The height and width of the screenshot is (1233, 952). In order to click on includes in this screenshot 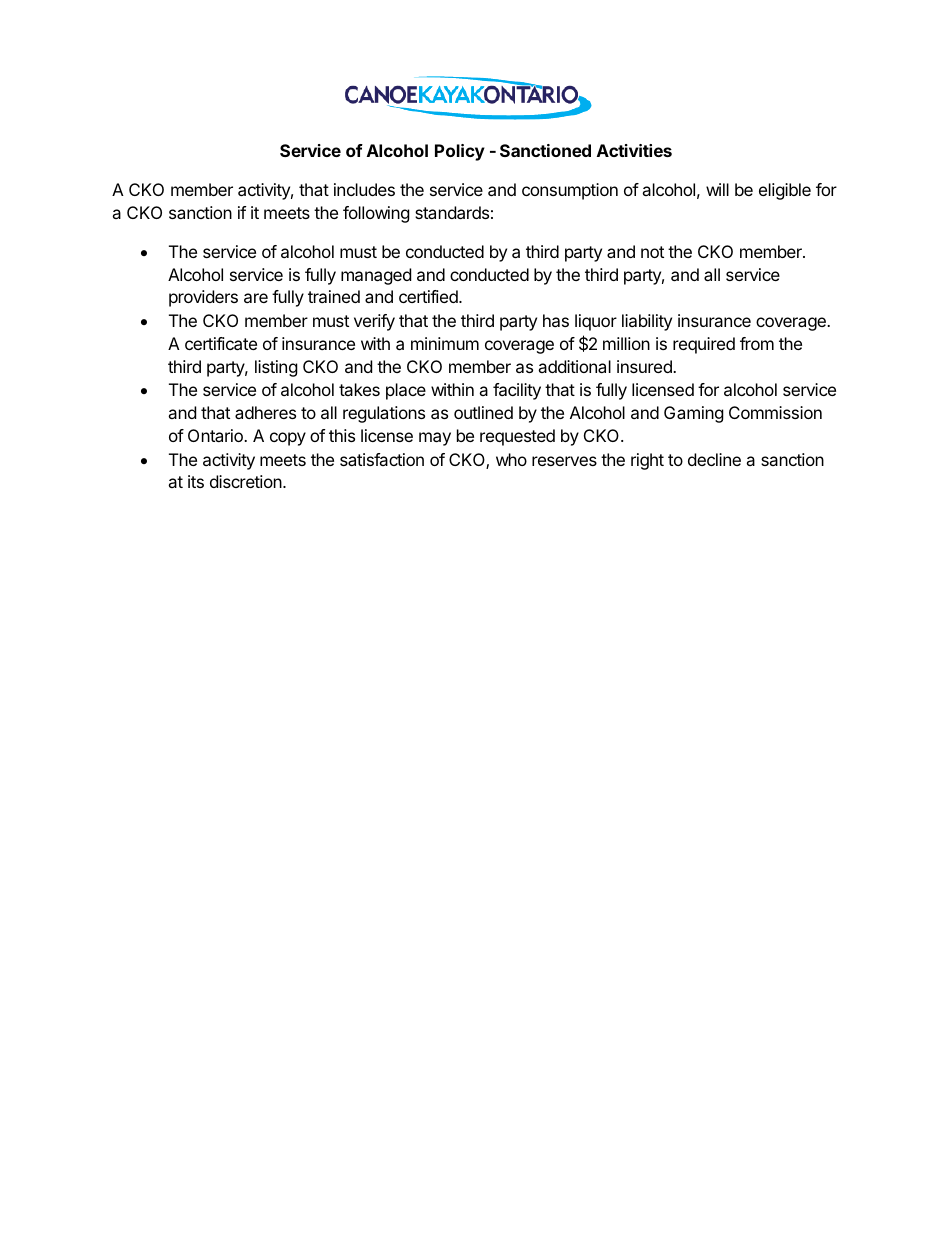, I will do `click(364, 189)`.
